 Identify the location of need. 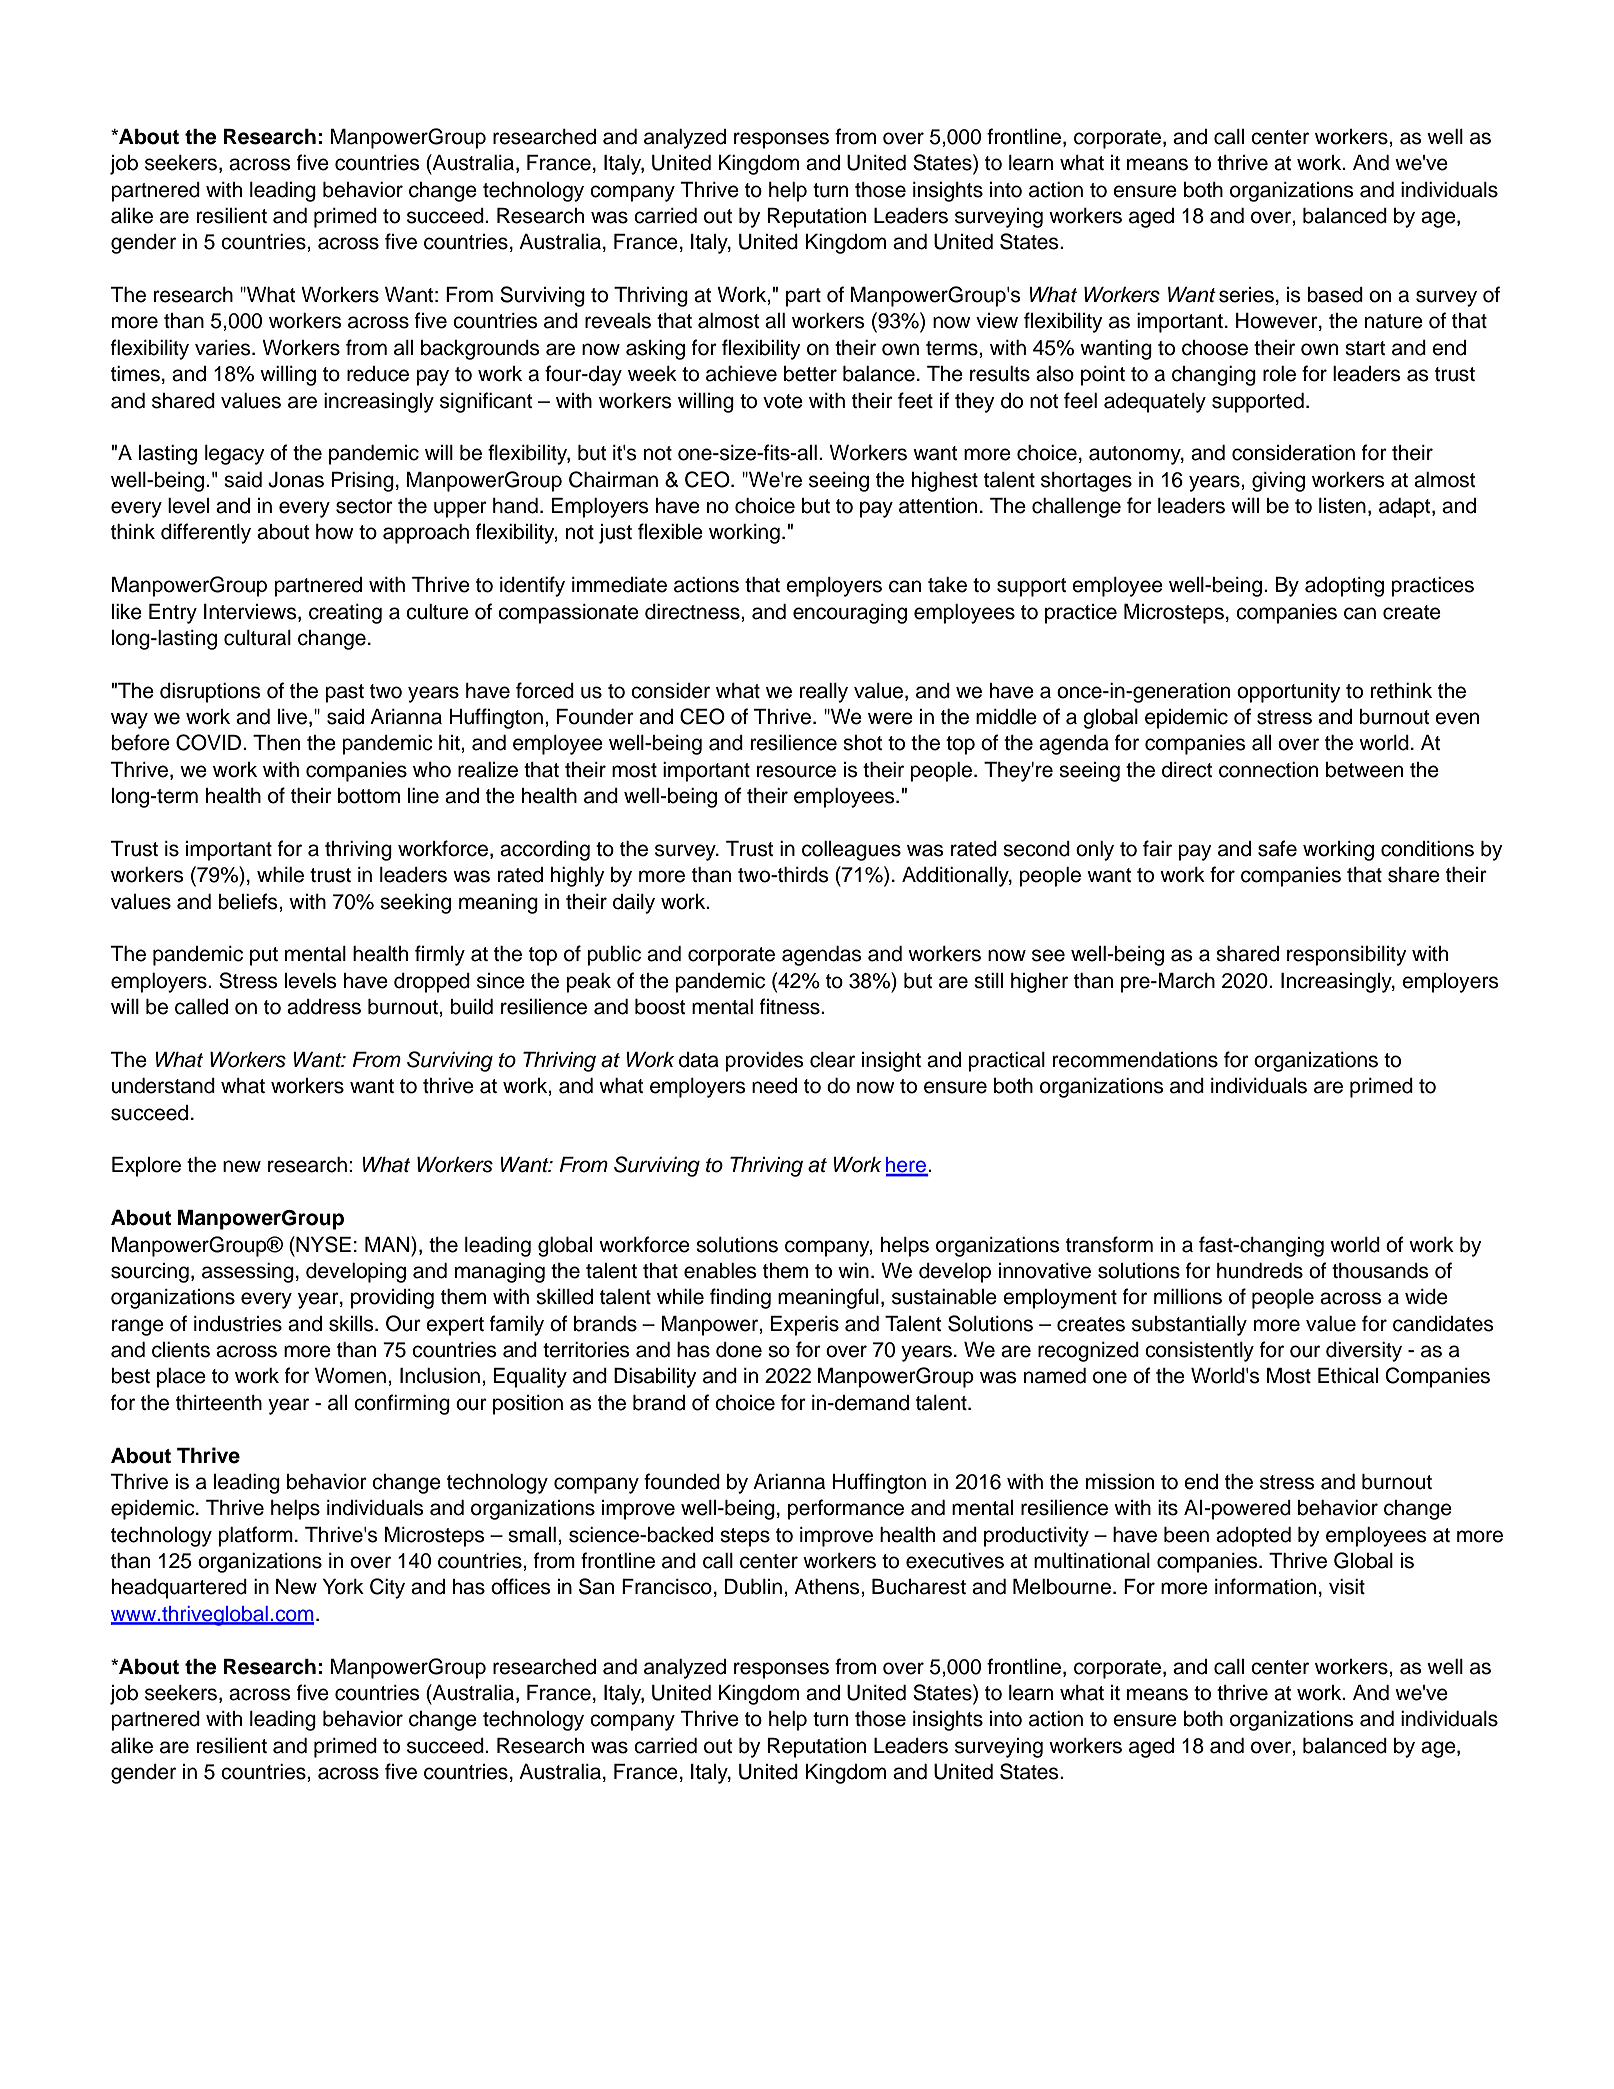
(774, 1086).
